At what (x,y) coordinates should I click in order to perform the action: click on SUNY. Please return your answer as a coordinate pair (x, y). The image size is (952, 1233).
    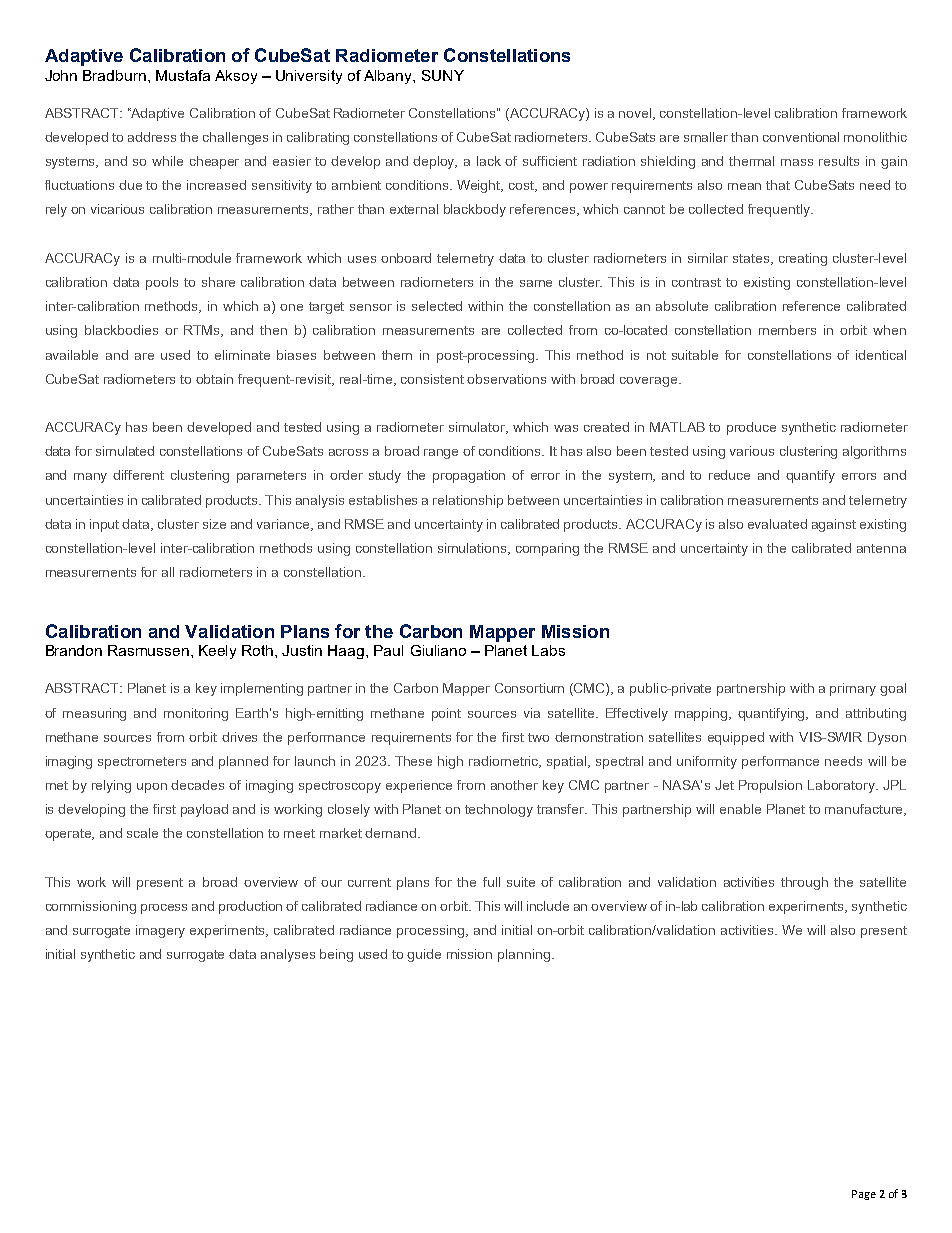
    Looking at the image, I should click on (443, 75).
